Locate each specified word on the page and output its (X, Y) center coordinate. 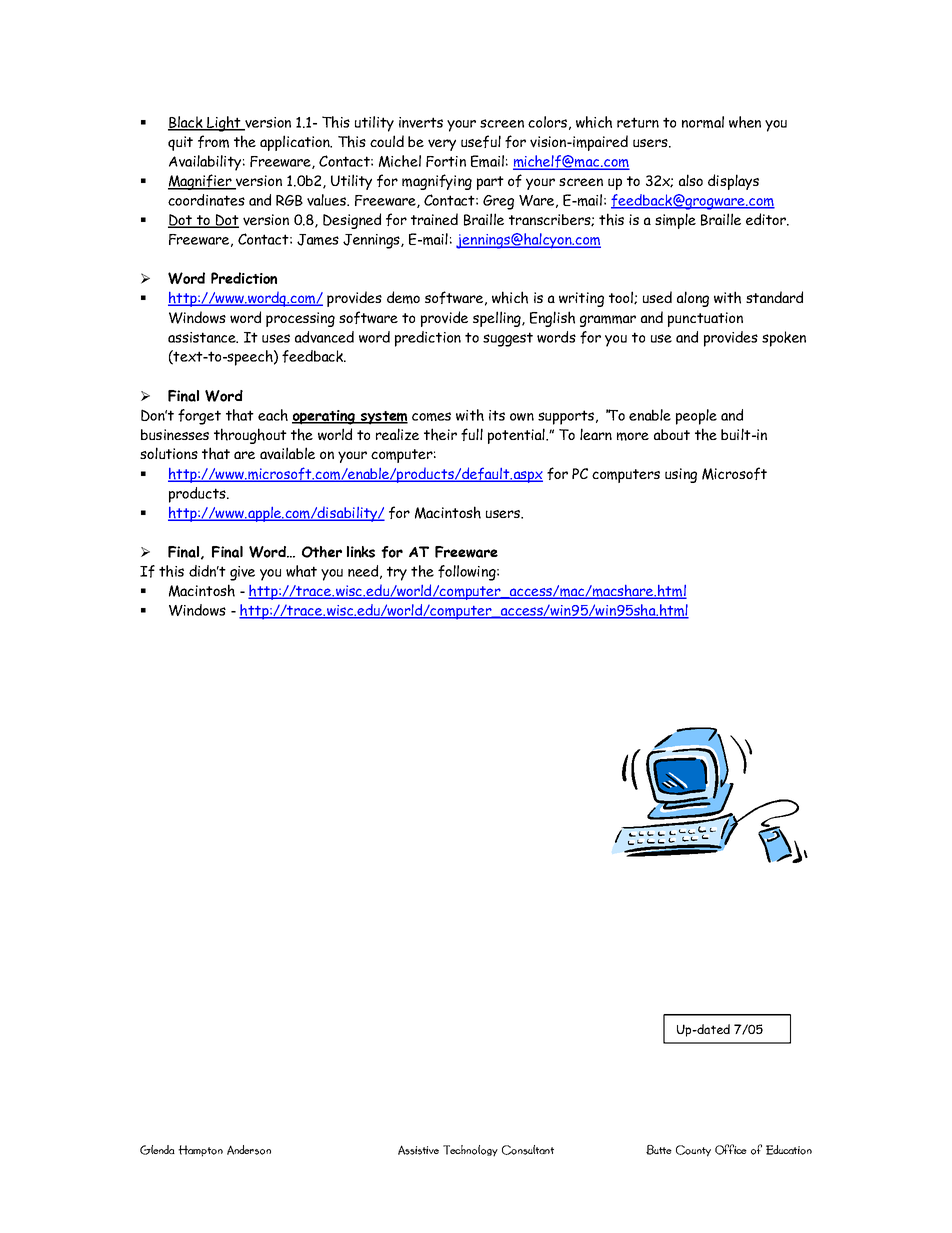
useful (481, 141)
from (213, 141)
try (397, 573)
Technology (470, 1151)
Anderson (249, 1150)
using (681, 475)
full (472, 434)
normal (703, 122)
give (242, 573)
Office (731, 1149)
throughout (250, 436)
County (693, 1151)
